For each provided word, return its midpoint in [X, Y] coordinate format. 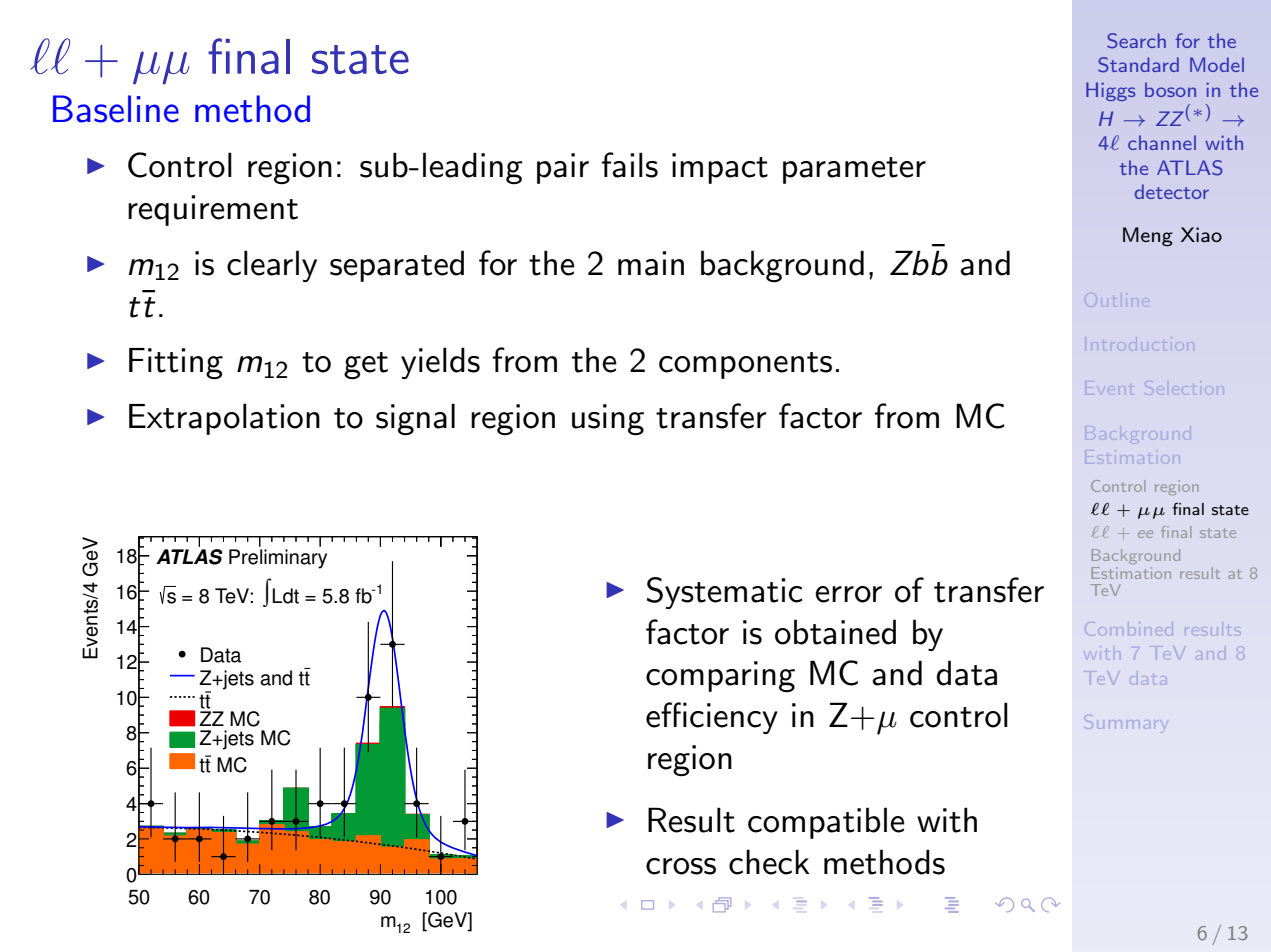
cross [681, 866]
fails [630, 165]
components [745, 365]
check [769, 862]
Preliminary [278, 559]
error [848, 594]
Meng [1148, 237]
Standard [1138, 65]
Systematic [724, 593]
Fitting [176, 364]
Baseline [116, 109]
